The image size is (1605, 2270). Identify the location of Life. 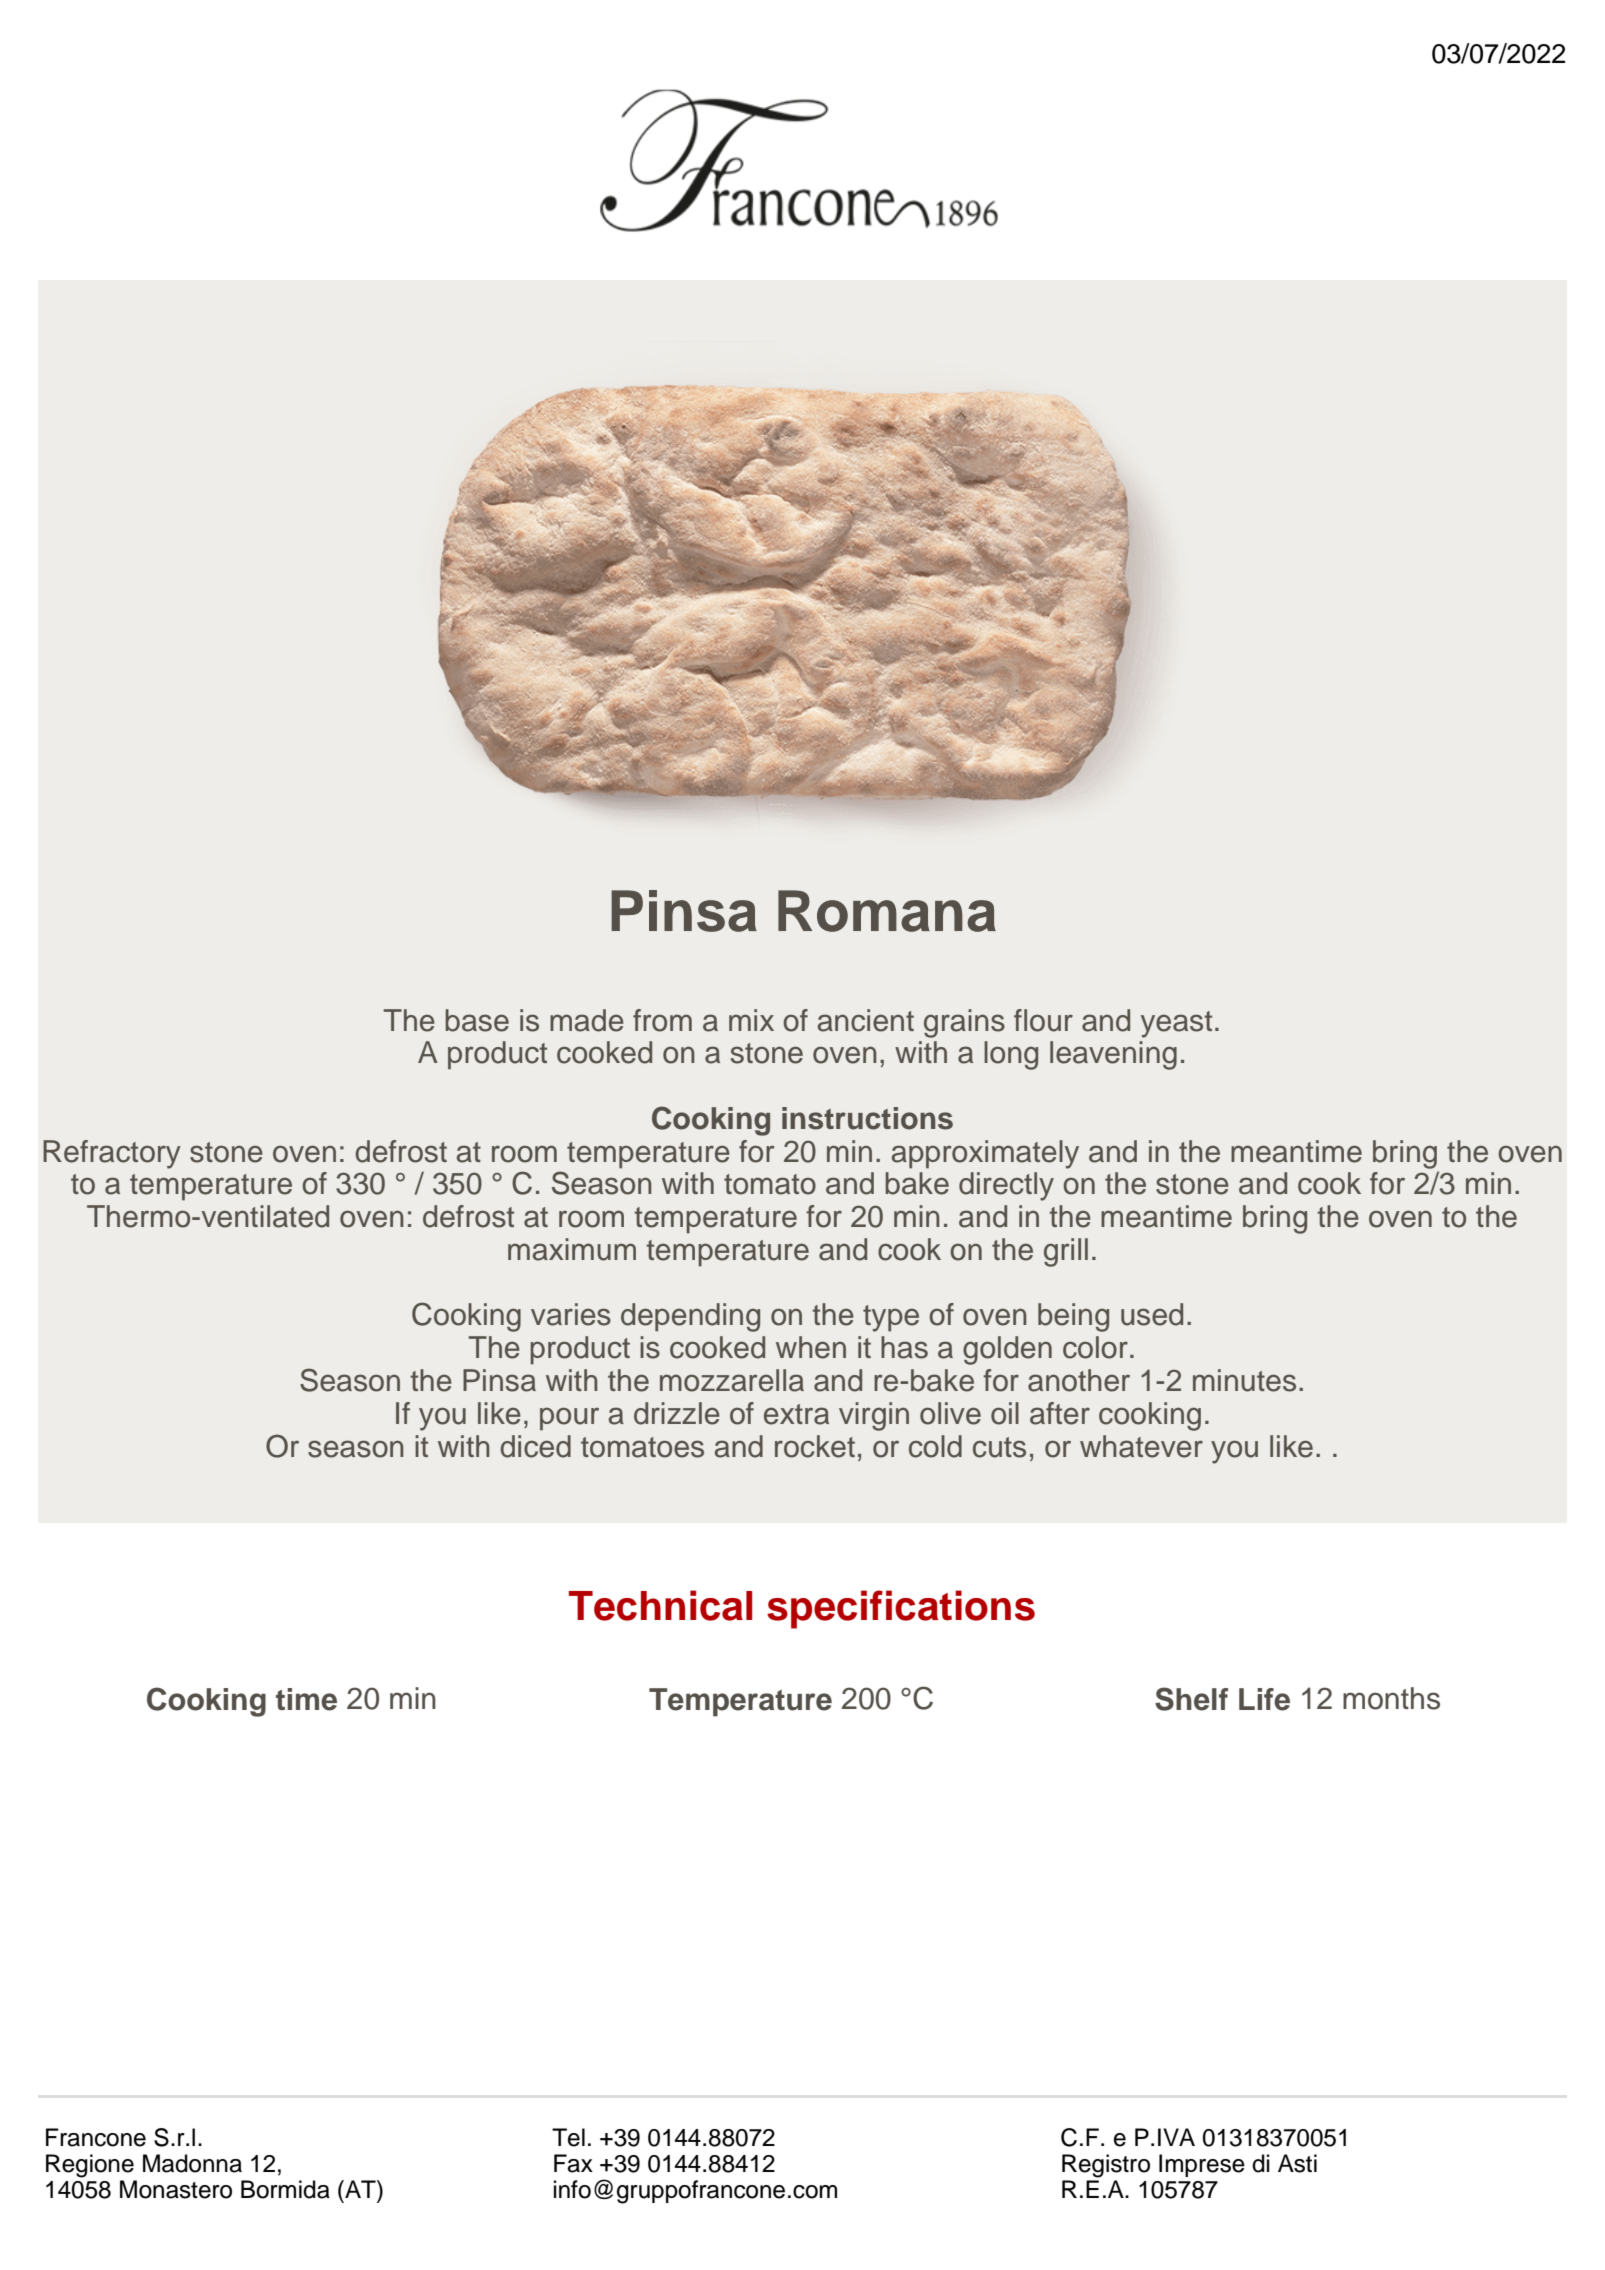
(1264, 1699).
